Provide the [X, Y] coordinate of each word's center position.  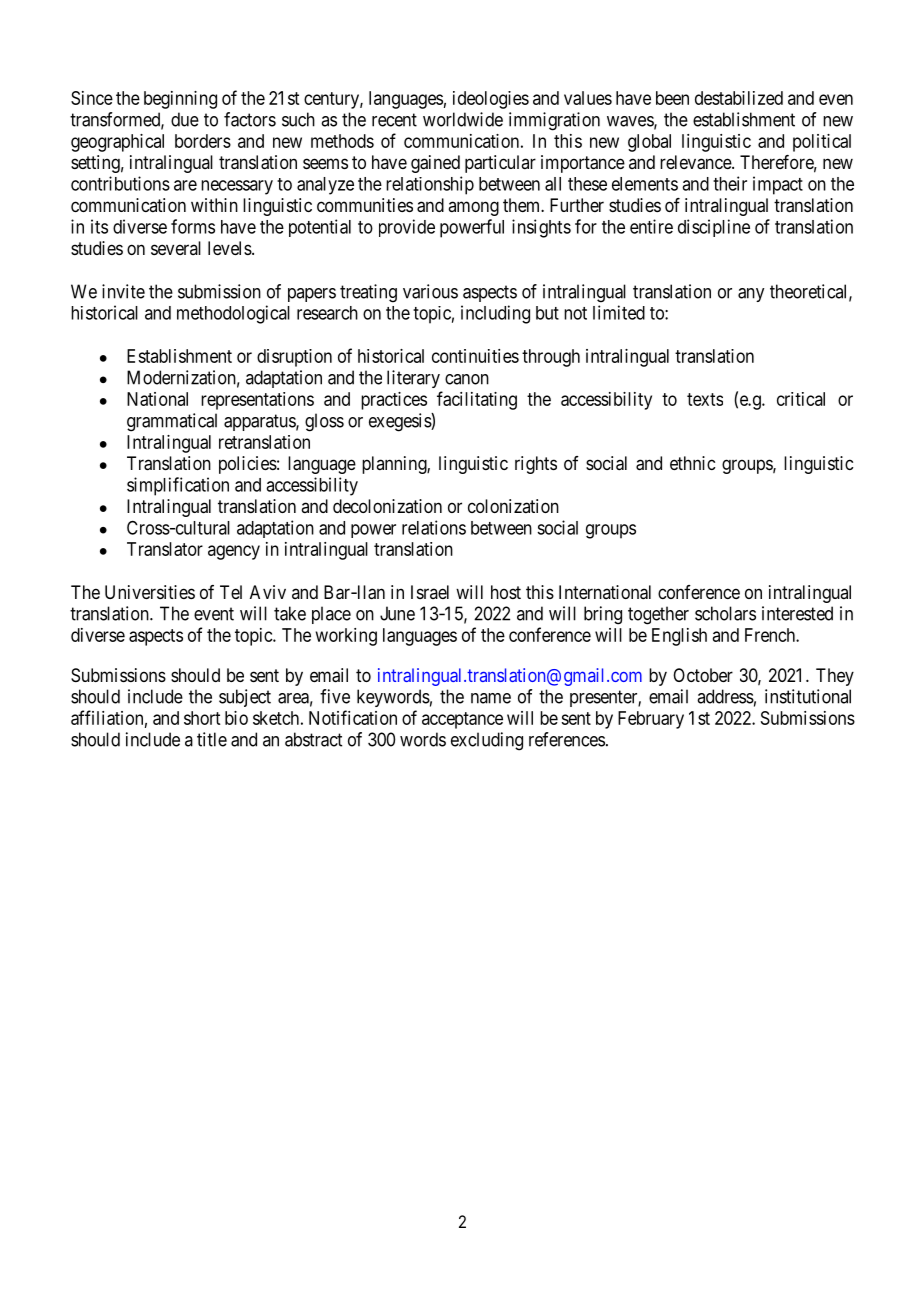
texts [705, 399]
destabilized [739, 98]
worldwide [463, 119]
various [430, 291]
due [185, 119]
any [751, 295]
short [202, 718]
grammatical [172, 422]
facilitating [477, 400]
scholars [725, 613]
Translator [165, 549]
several [176, 248]
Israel [430, 592]
